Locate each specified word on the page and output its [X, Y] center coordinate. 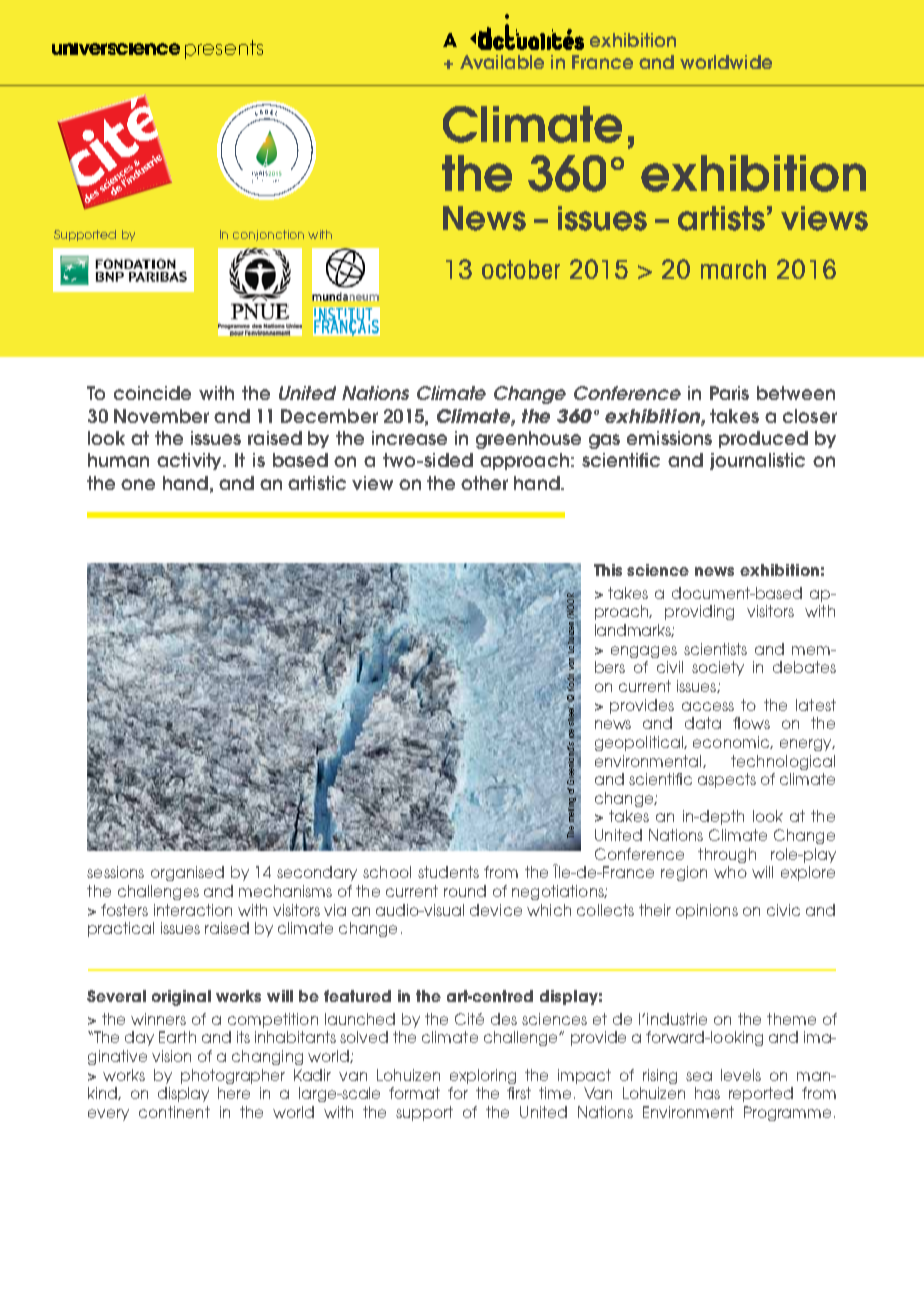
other [484, 483]
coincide [152, 393]
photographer [233, 1076]
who [730, 872]
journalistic [757, 461]
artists [721, 218]
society [718, 668]
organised [187, 873]
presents [224, 49]
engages [644, 652]
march [733, 269]
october [521, 269]
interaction [193, 910]
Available [502, 62]
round [465, 891]
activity [191, 461]
